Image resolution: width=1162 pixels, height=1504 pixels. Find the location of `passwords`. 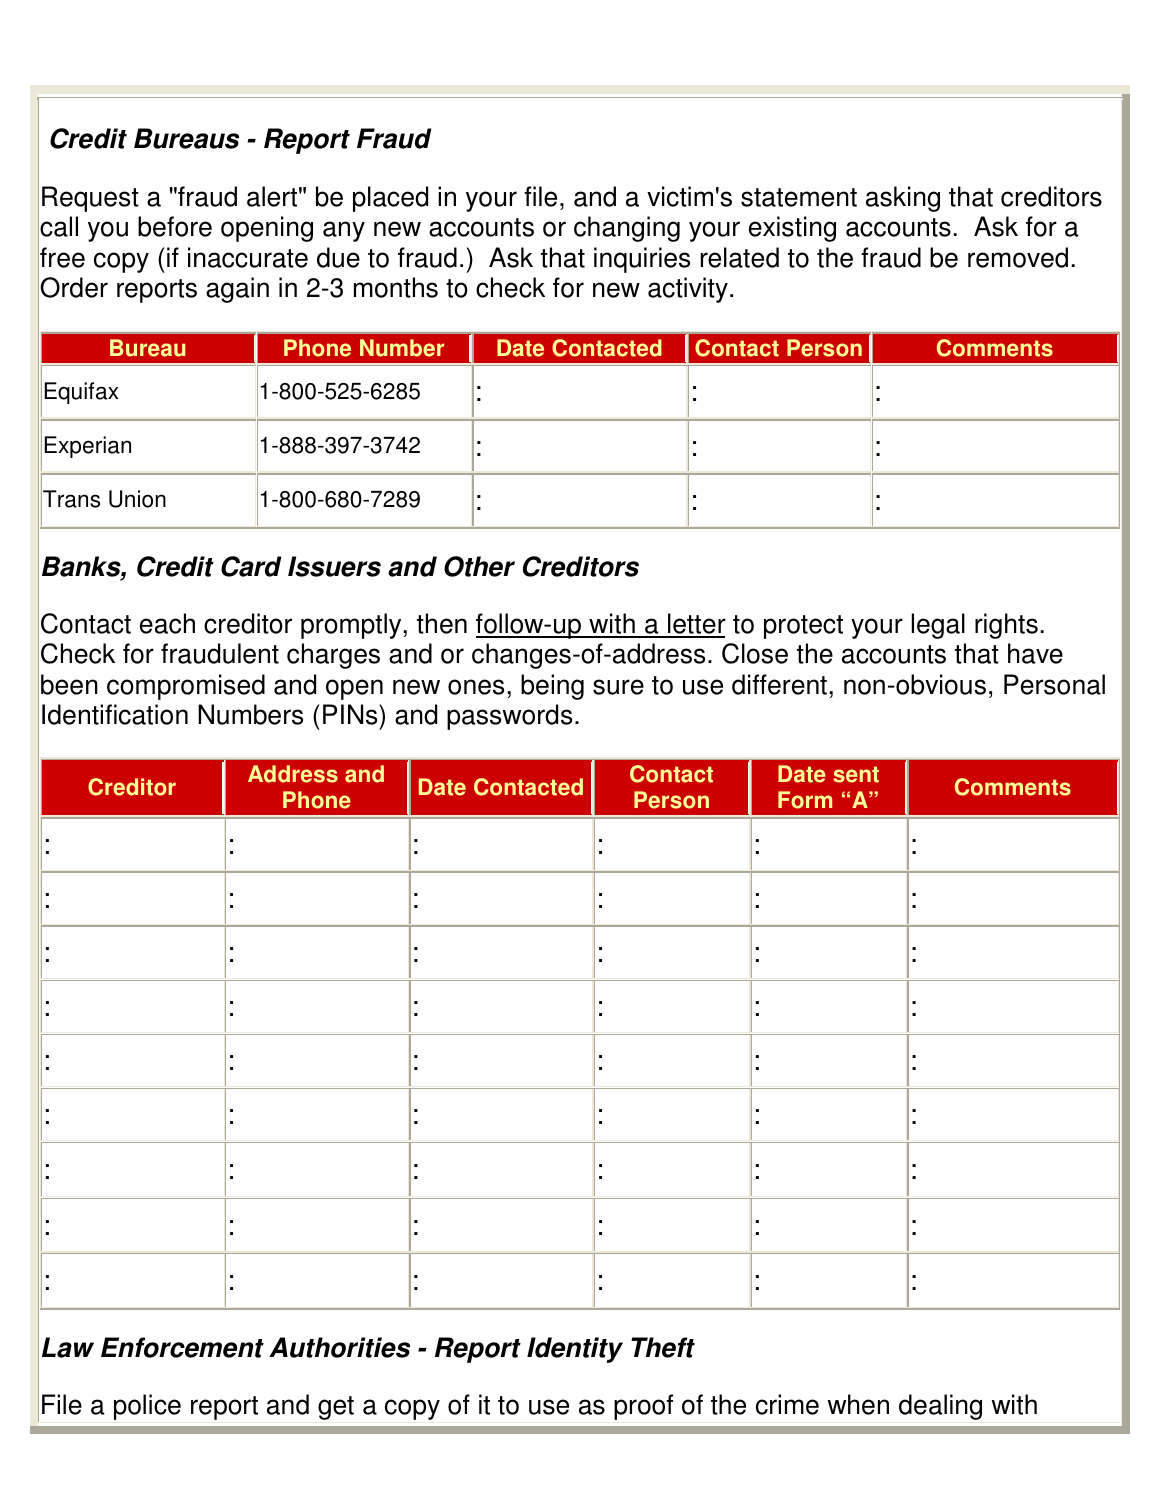

passwords is located at coordinates (509, 717).
